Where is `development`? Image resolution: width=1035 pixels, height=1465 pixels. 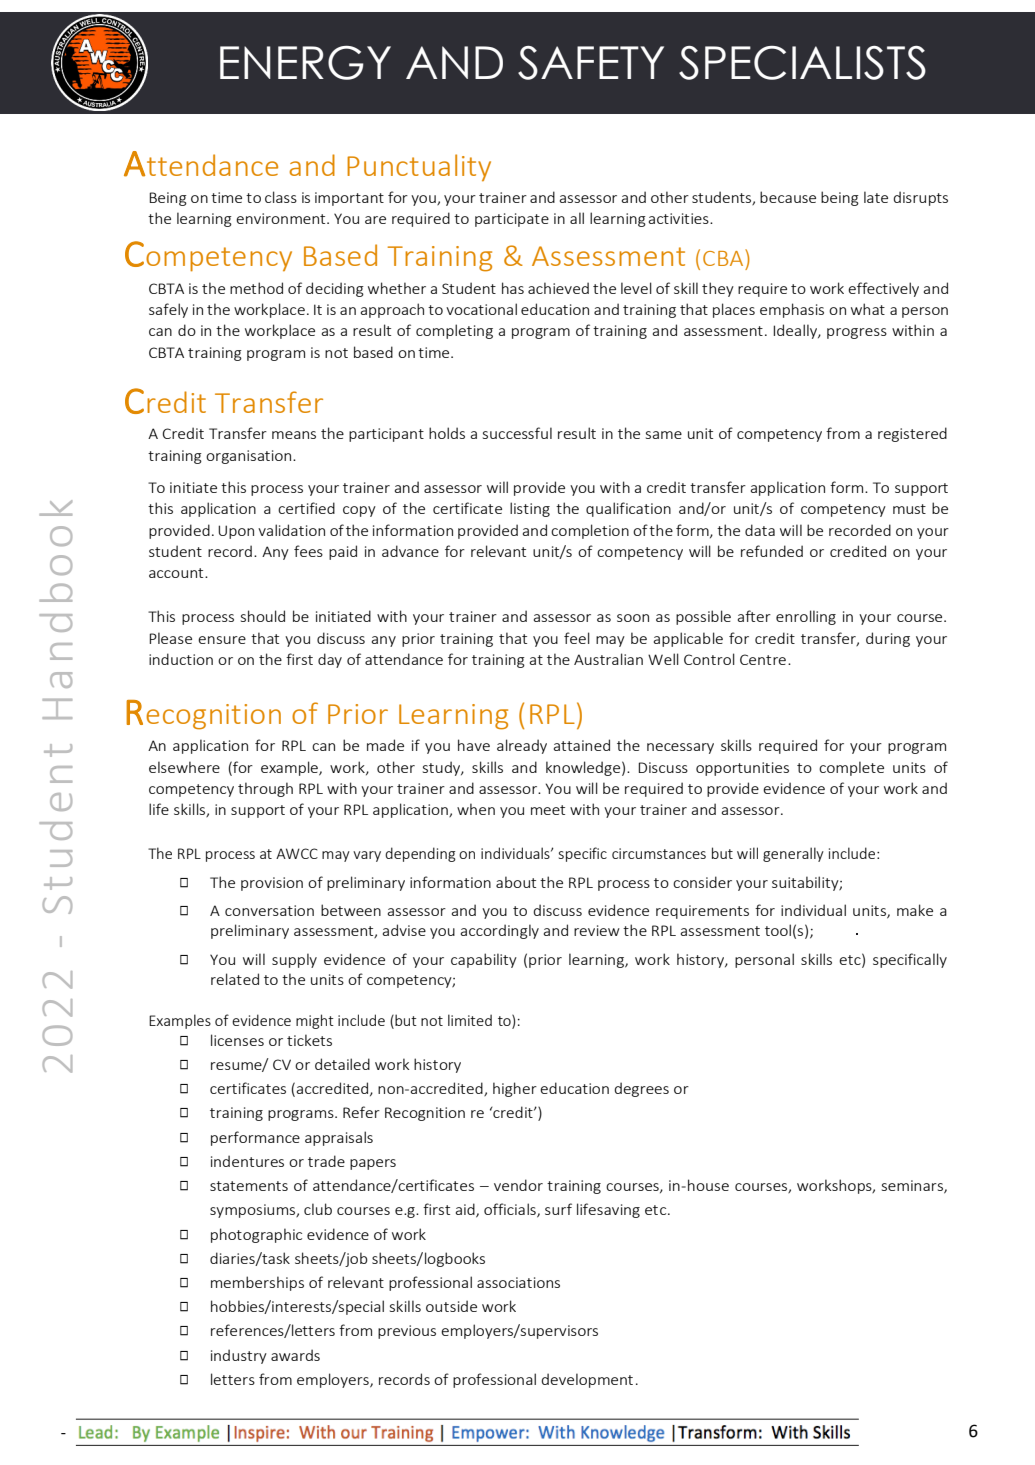 development is located at coordinates (587, 1380).
